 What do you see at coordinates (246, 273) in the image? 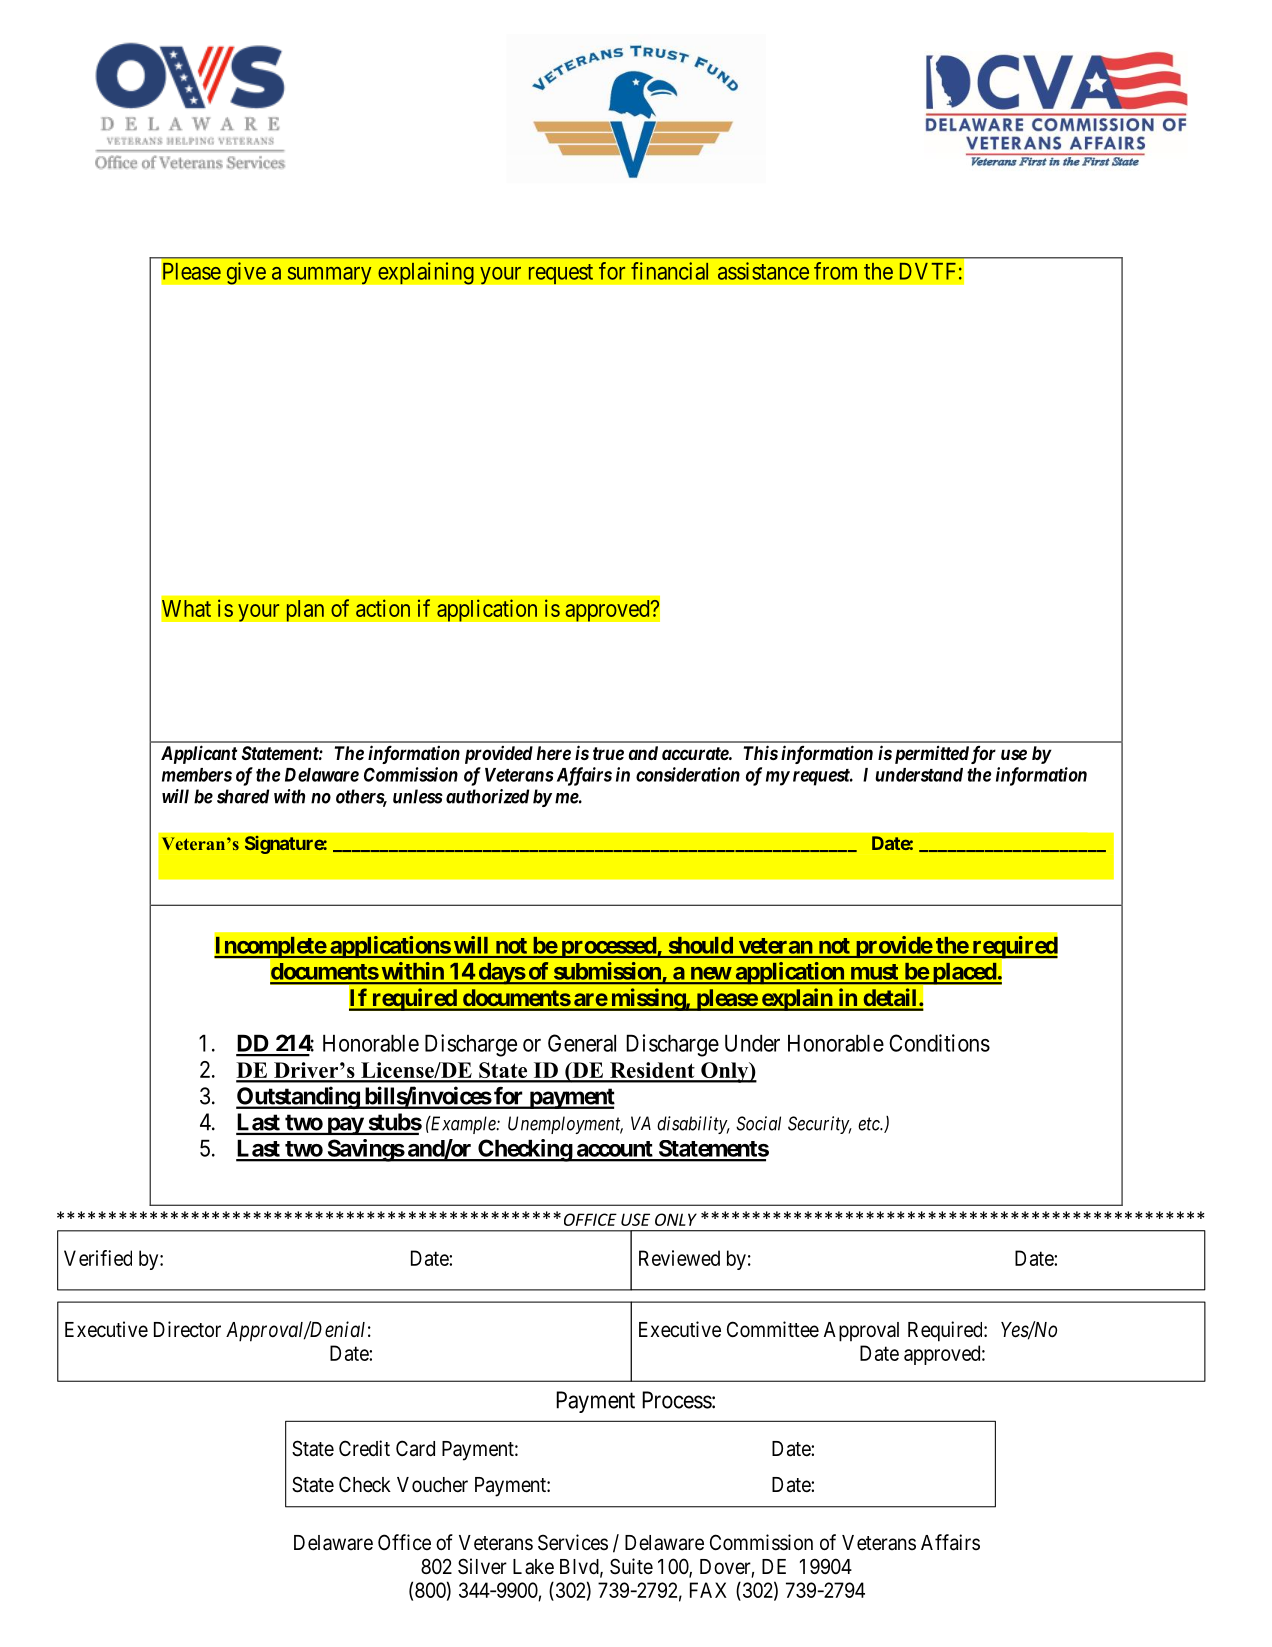
I see `give` at bounding box center [246, 273].
